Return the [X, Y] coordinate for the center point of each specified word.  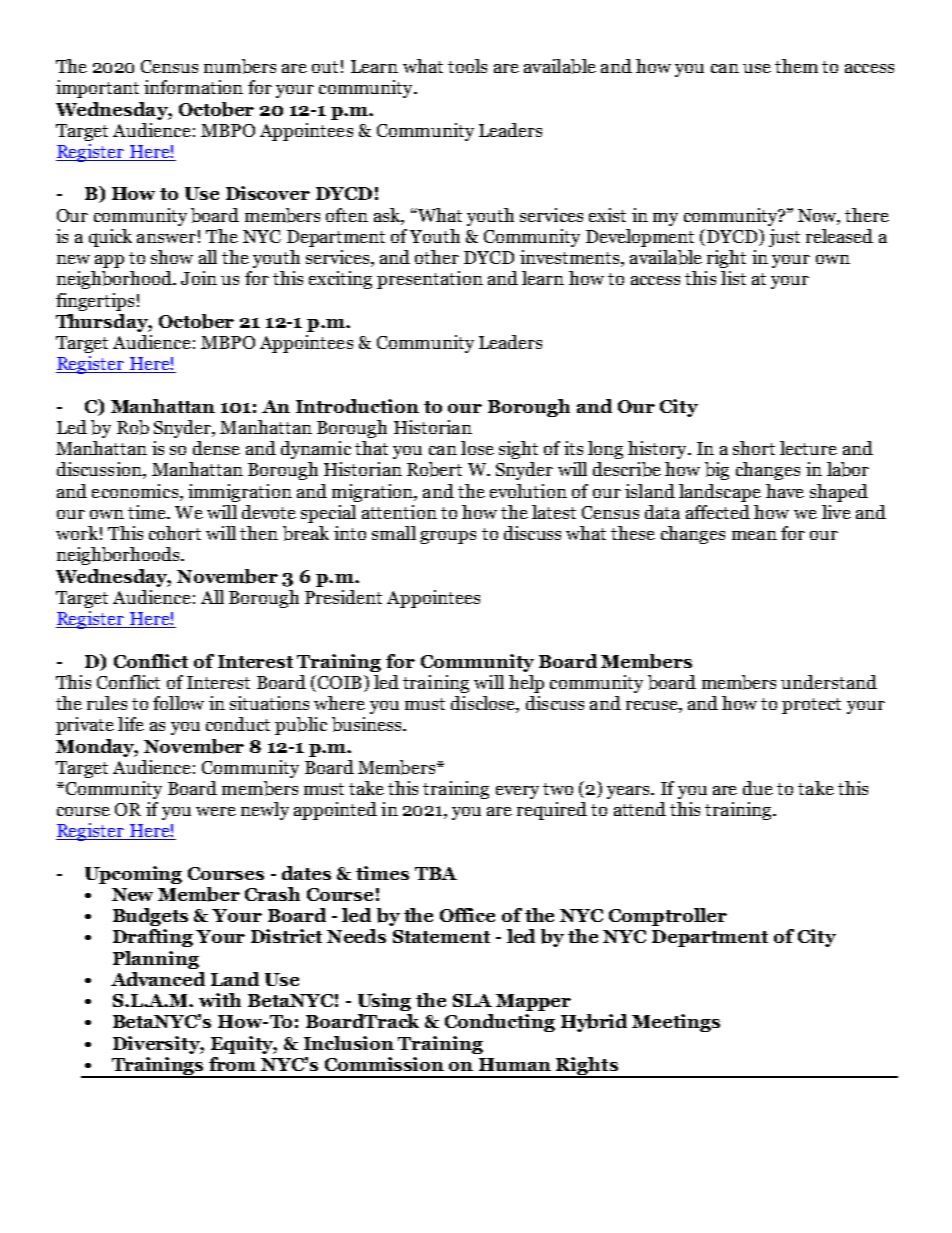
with [220, 1000]
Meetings [676, 1023]
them [796, 66]
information [193, 87]
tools [467, 66]
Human [515, 1064]
